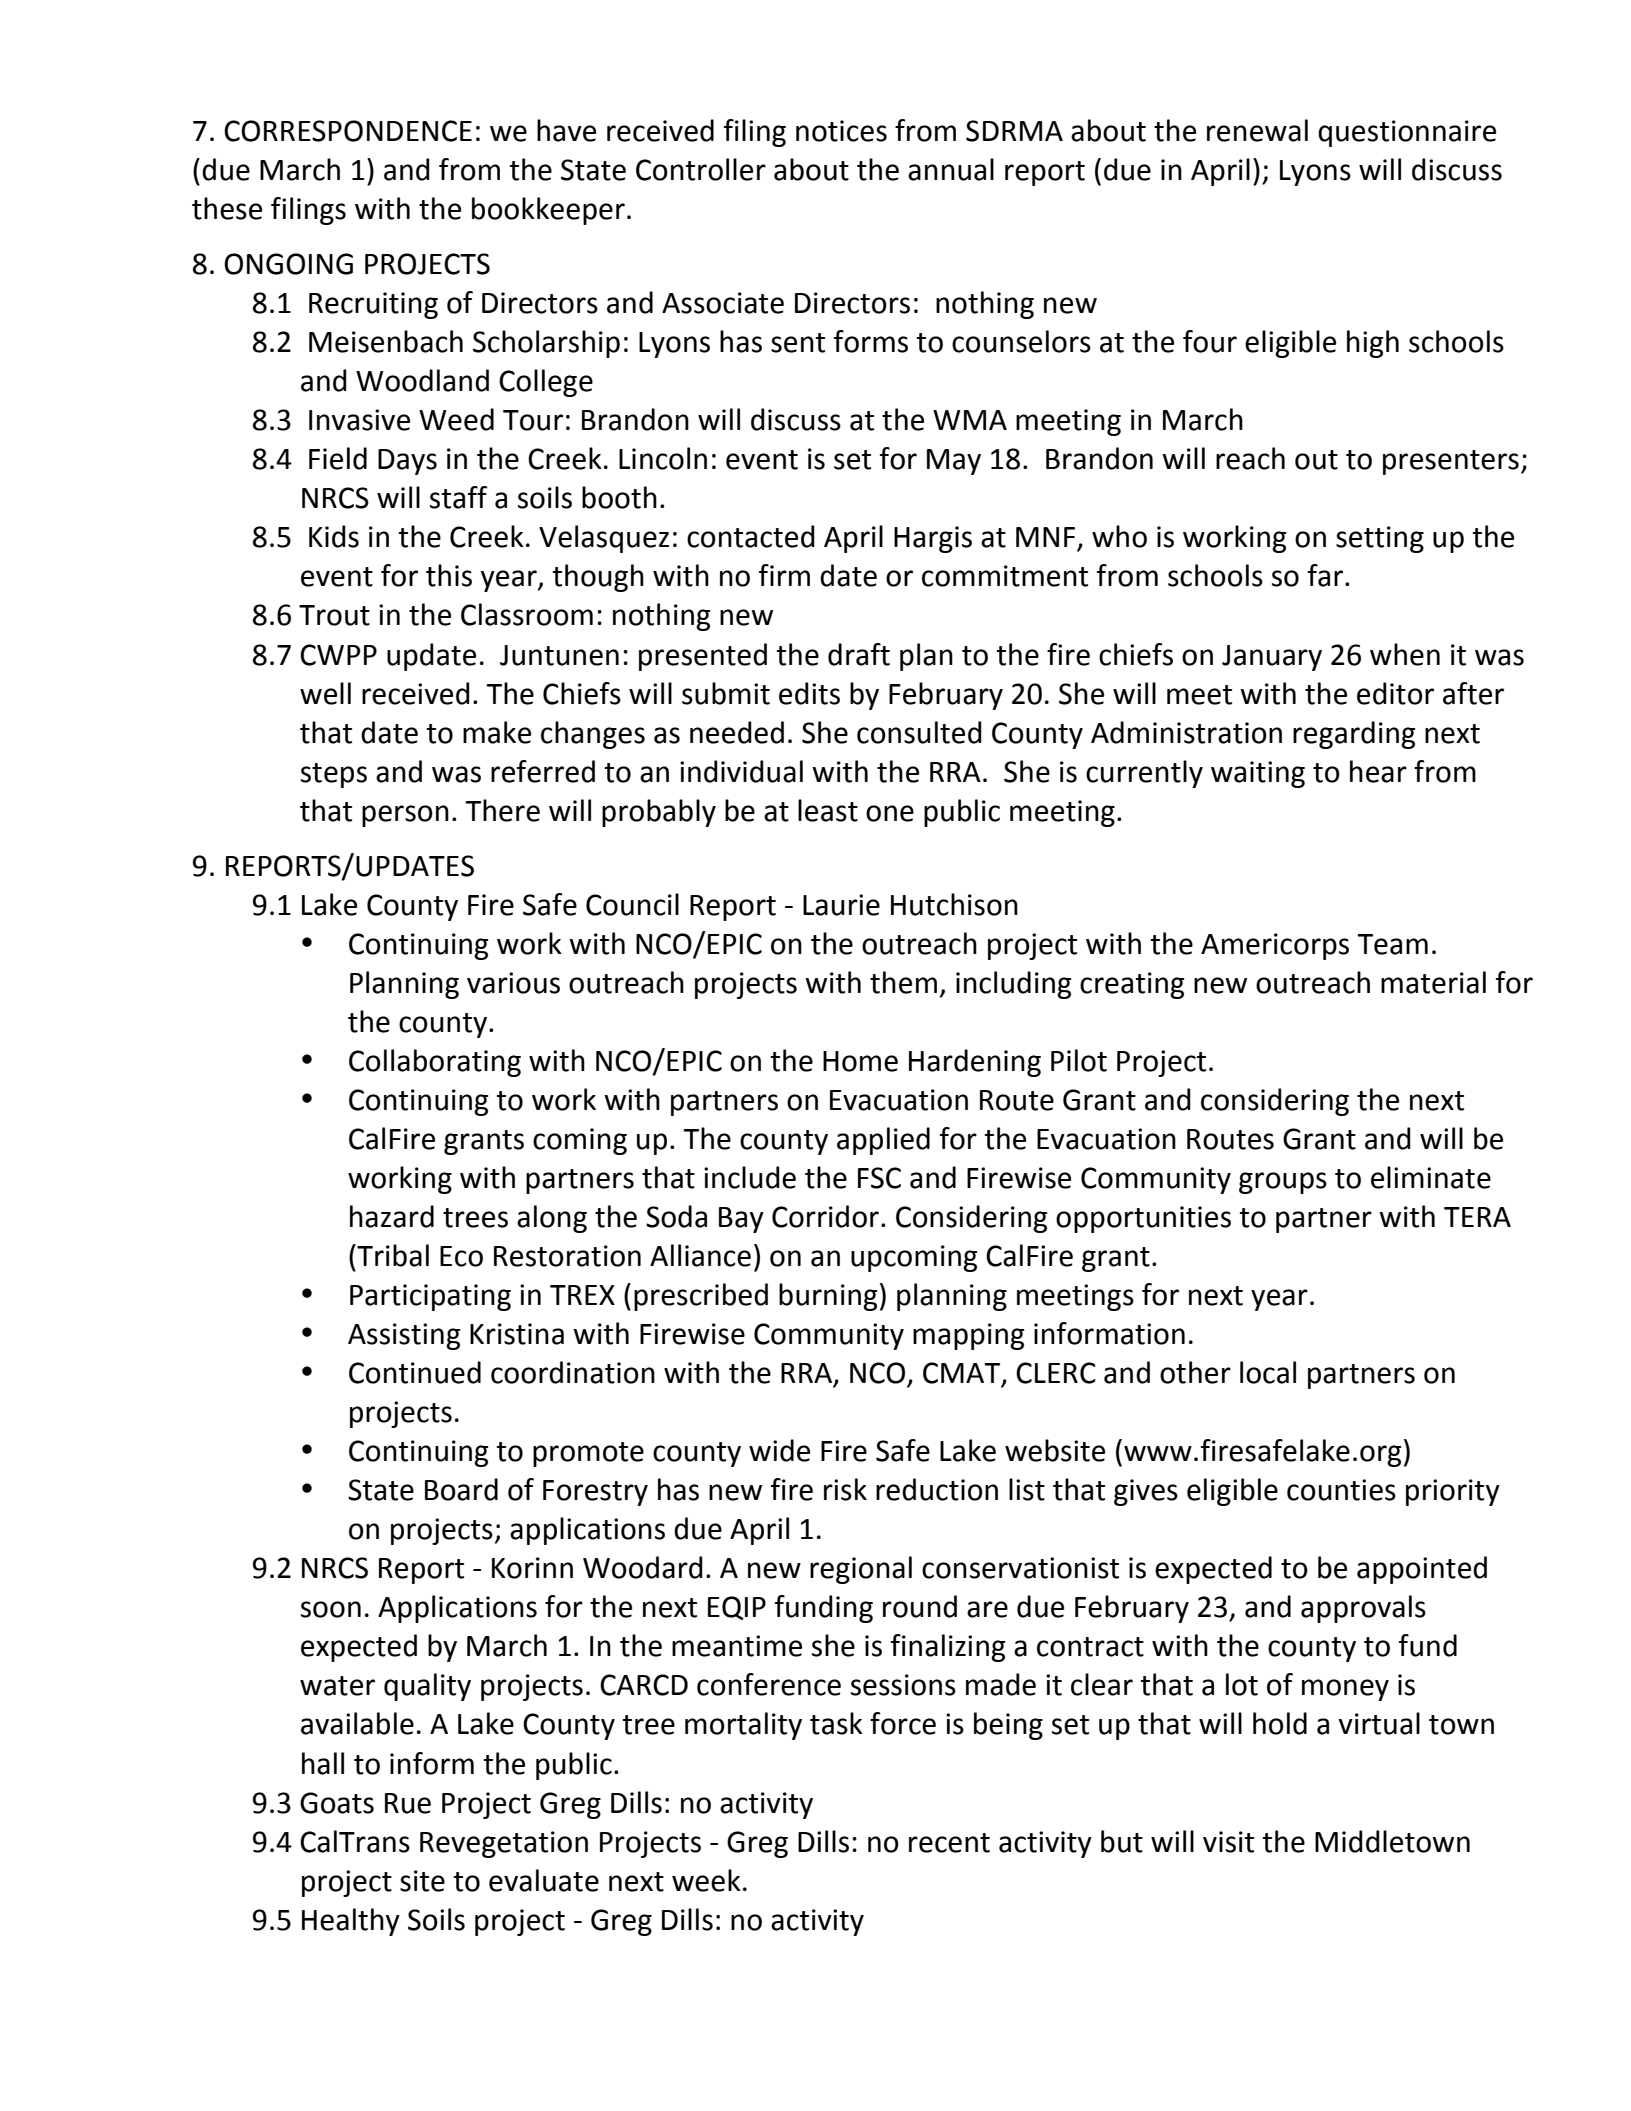 This screenshot has width=1631, height=2111. Describe the element at coordinates (841, 131) in the screenshot. I see `notices` at that location.
